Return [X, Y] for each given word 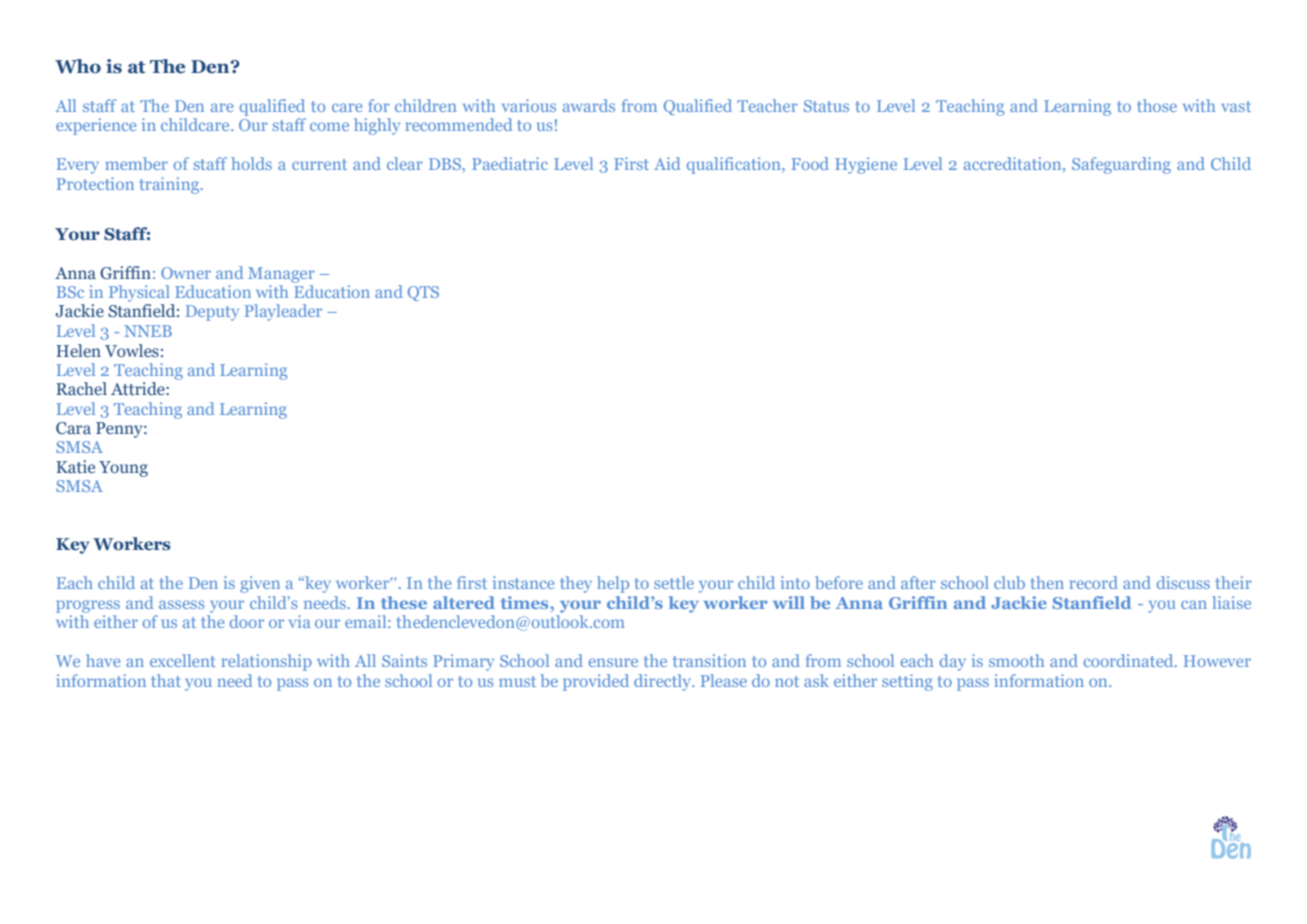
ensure [613, 662]
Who [78, 66]
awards [589, 105]
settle [674, 582]
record [1093, 582]
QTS [423, 293]
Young [123, 469]
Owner [186, 273]
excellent [183, 660]
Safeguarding [1121, 165]
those [1157, 105]
